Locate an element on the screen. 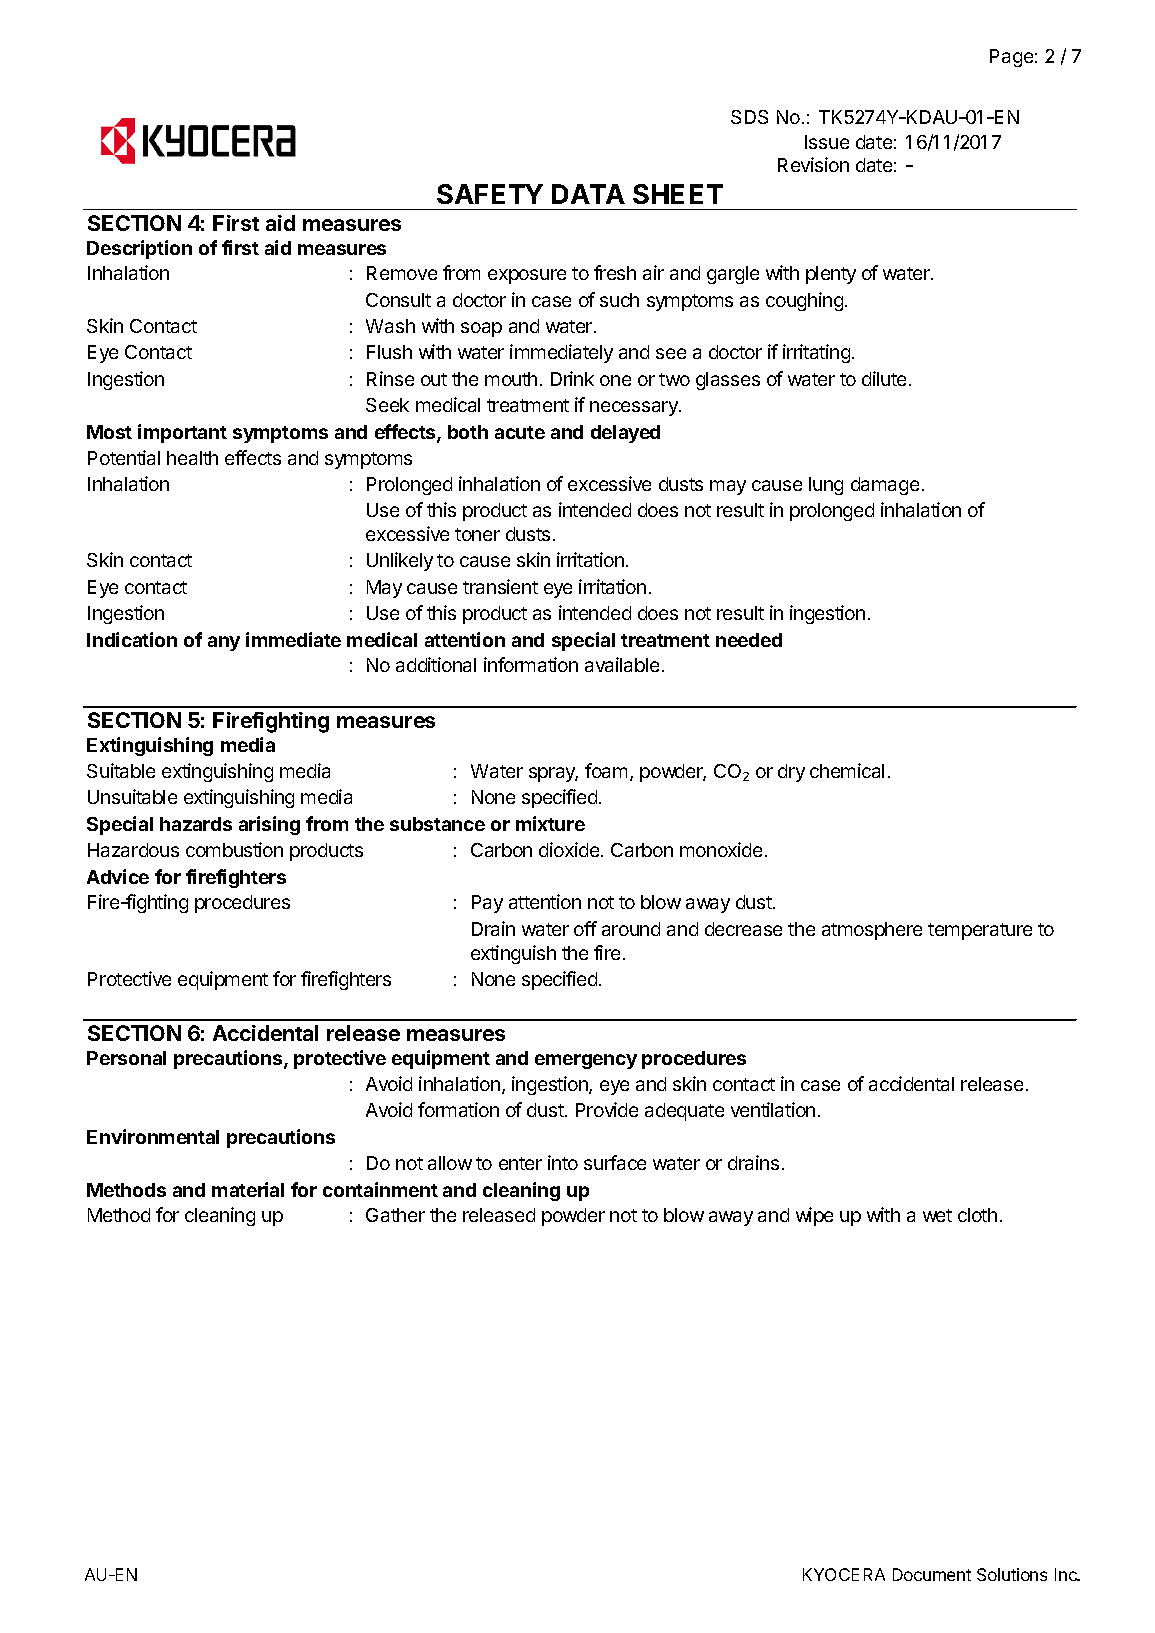 This screenshot has width=1155, height=1633. DATA is located at coordinates (588, 194).
